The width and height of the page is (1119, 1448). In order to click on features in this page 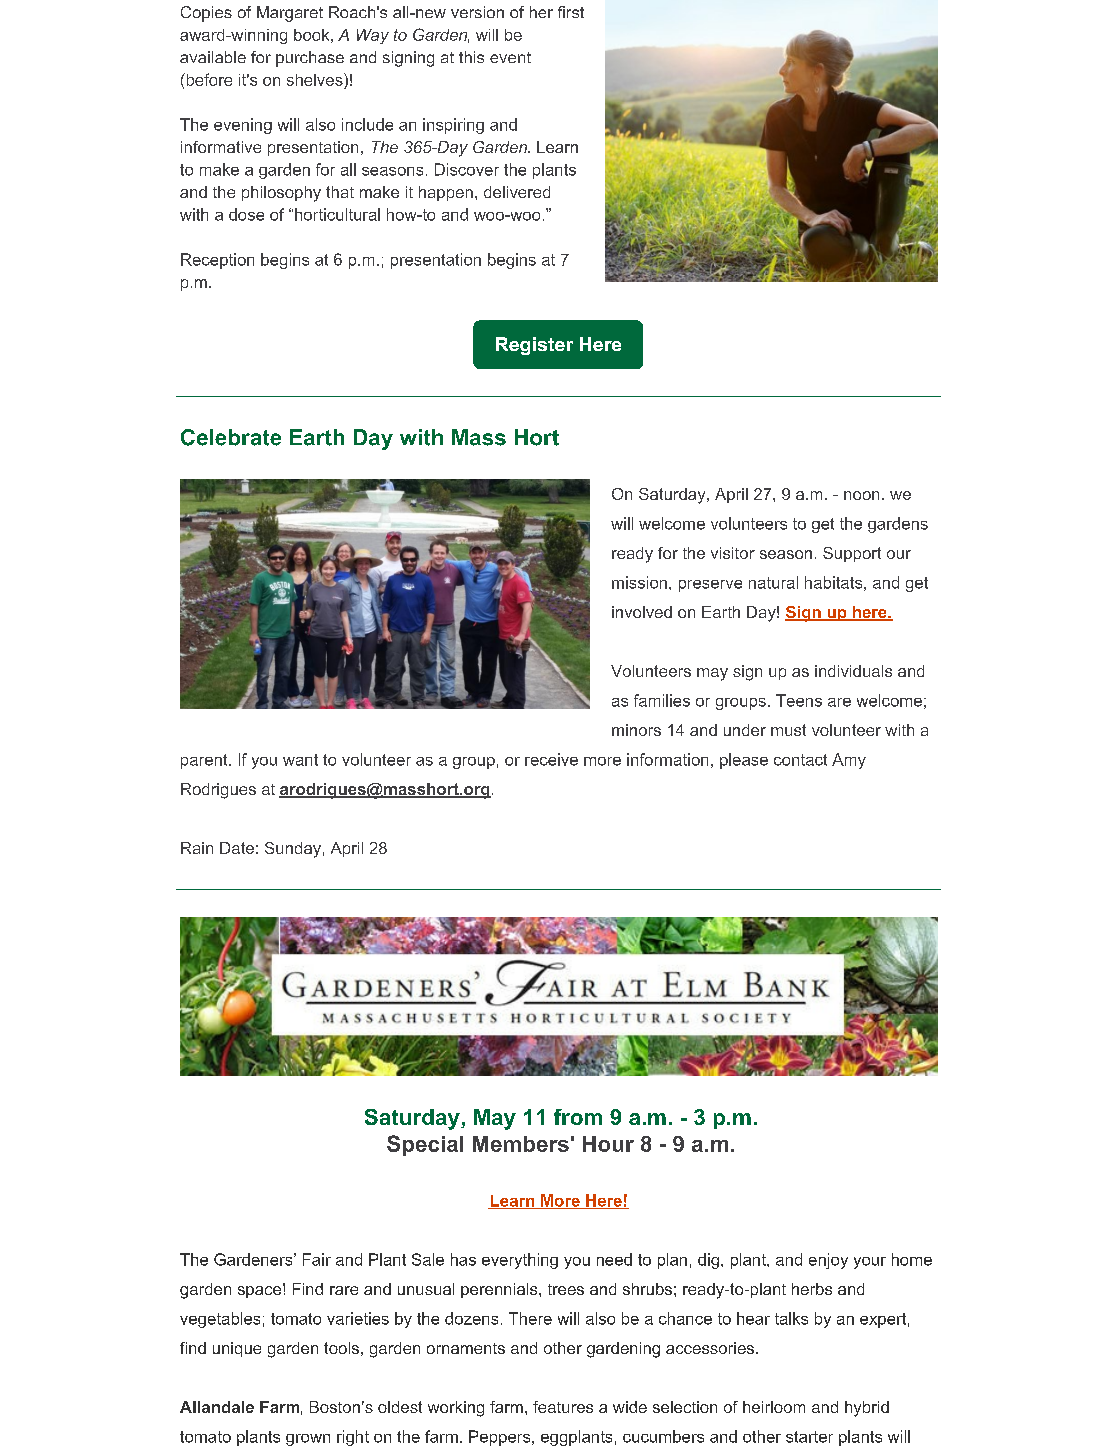, I will do `click(563, 1407)`.
